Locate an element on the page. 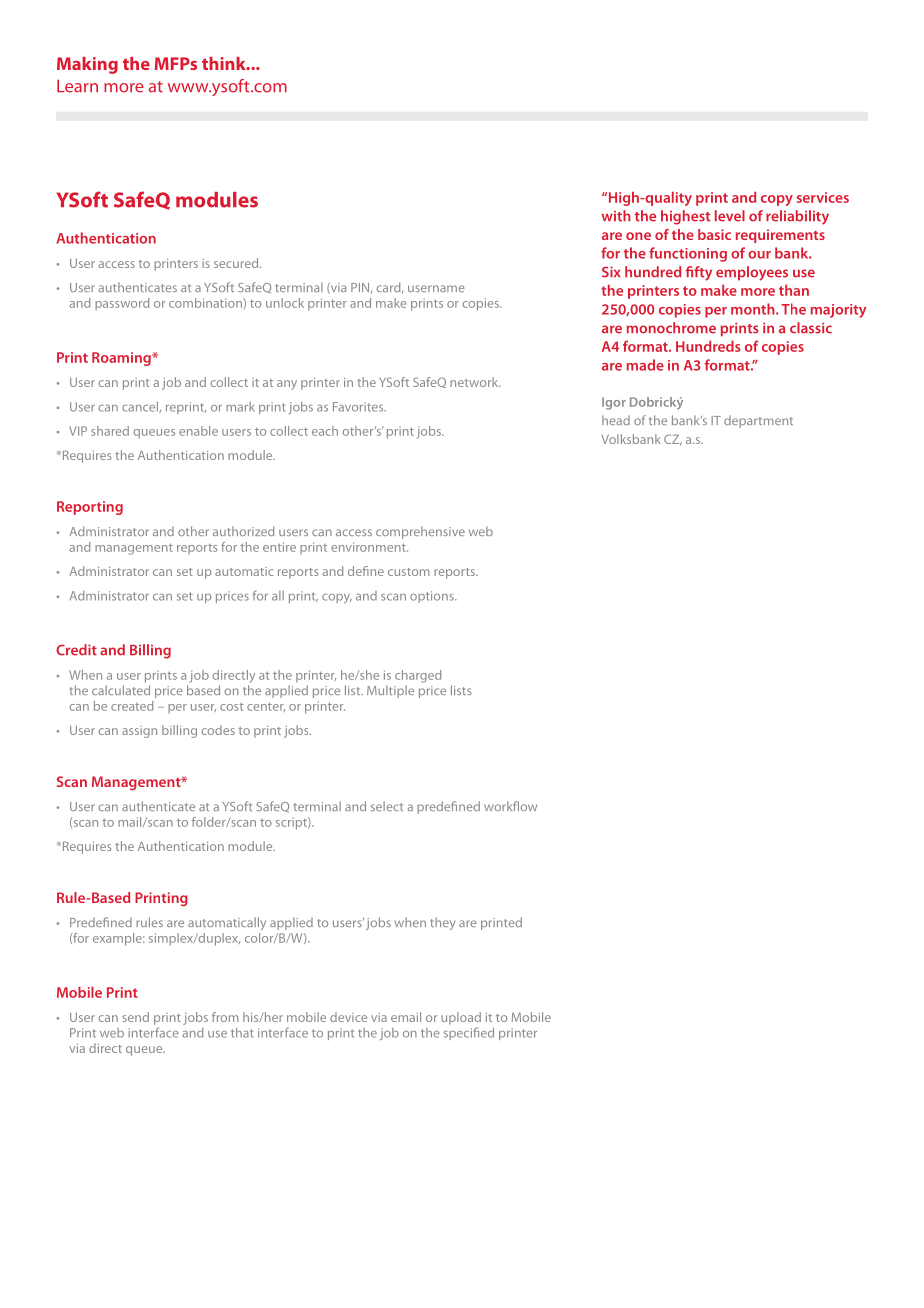 The image size is (924, 1308). authorized is located at coordinates (243, 531).
